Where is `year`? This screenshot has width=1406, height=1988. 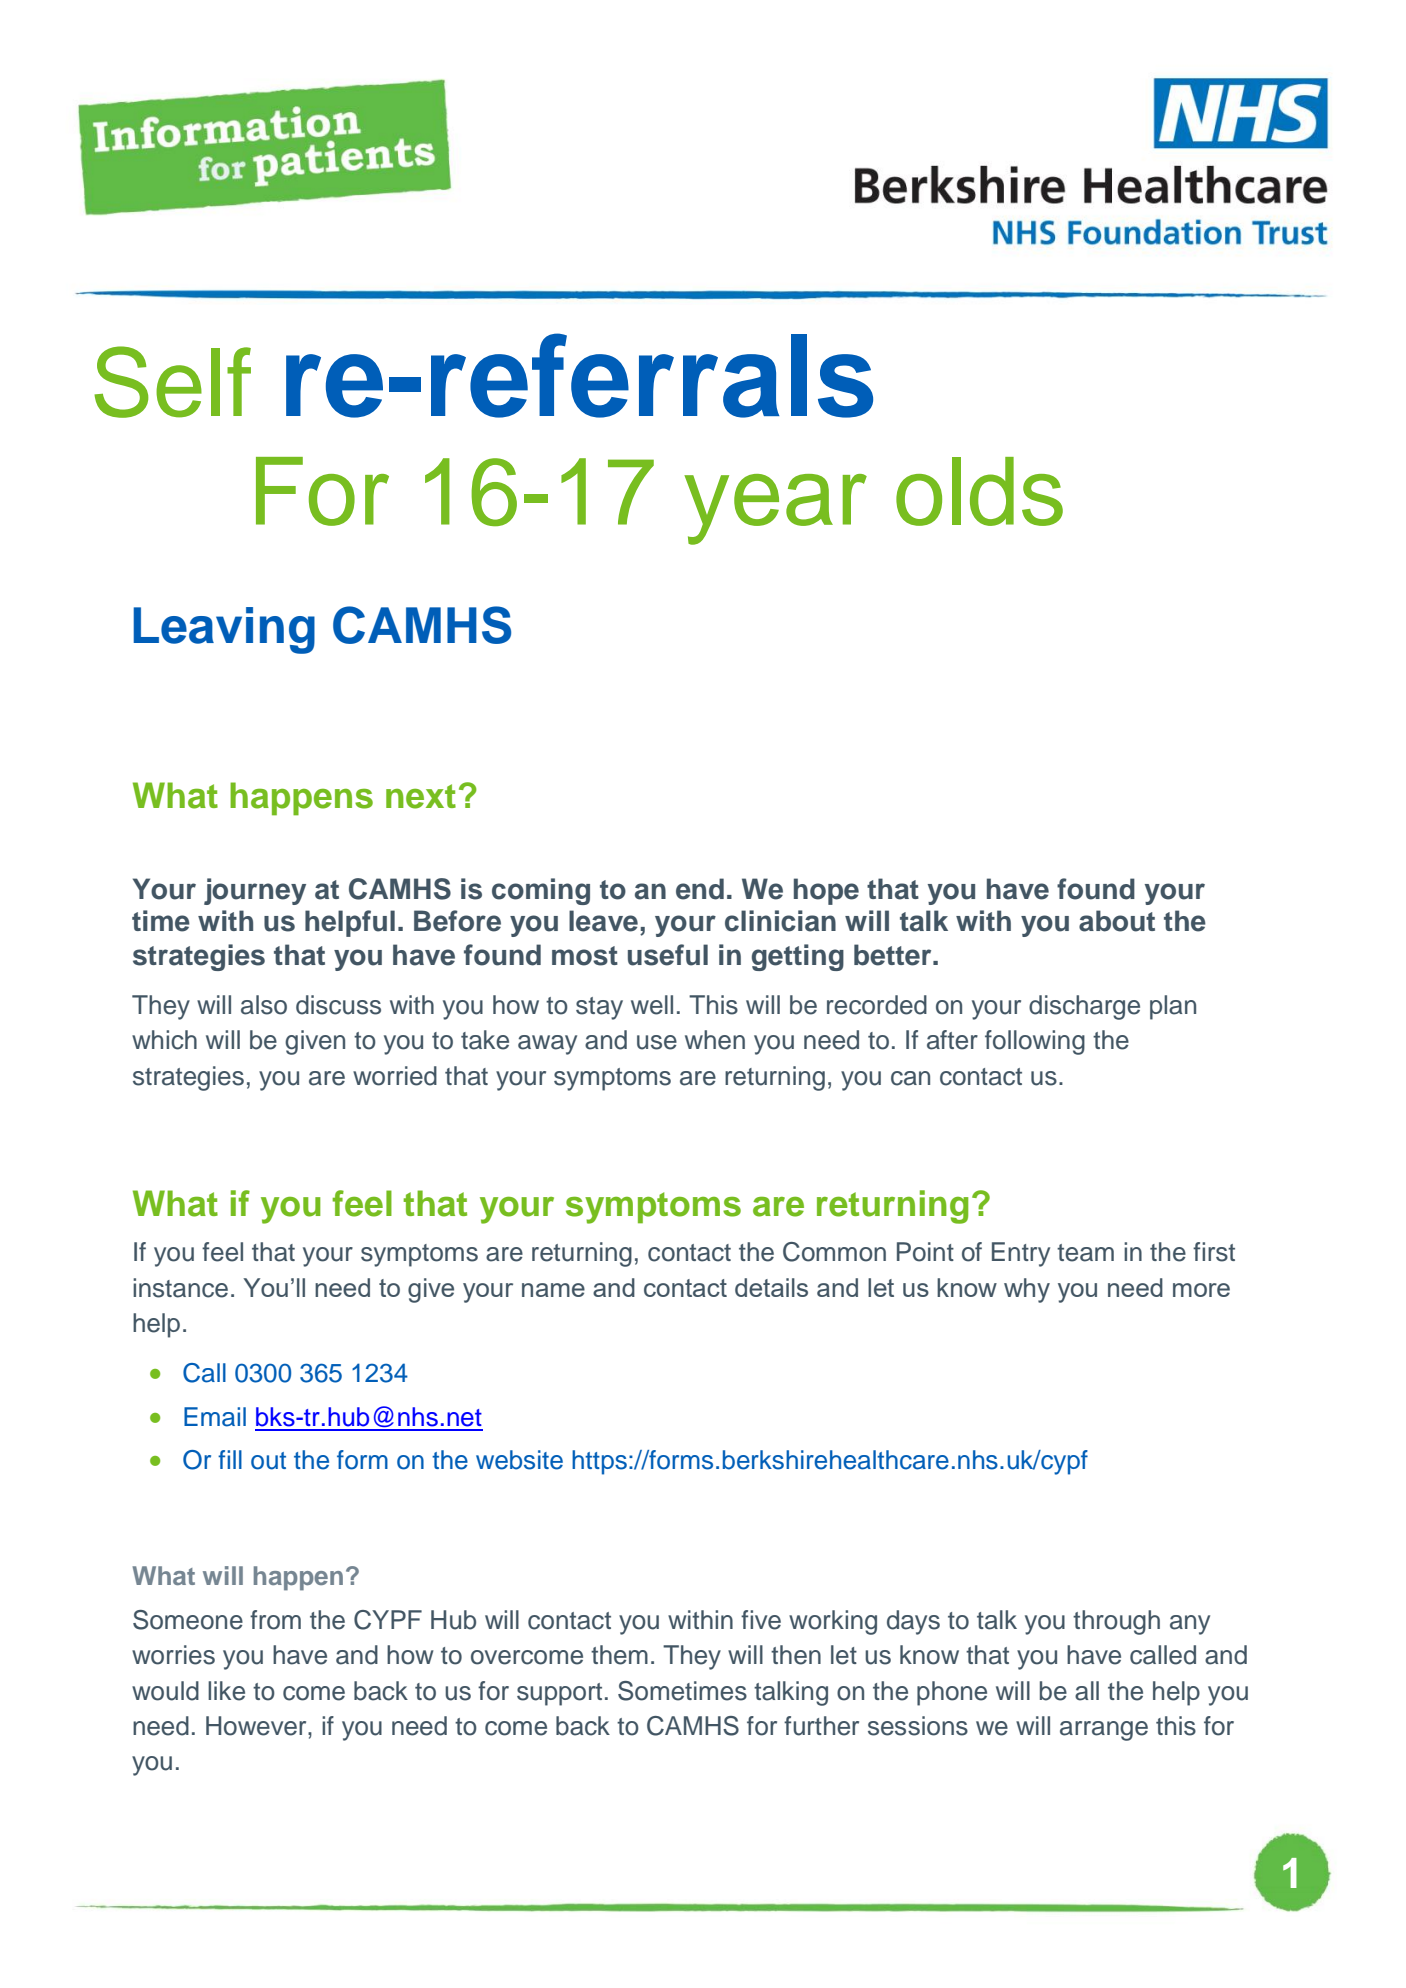
year is located at coordinates (775, 509).
